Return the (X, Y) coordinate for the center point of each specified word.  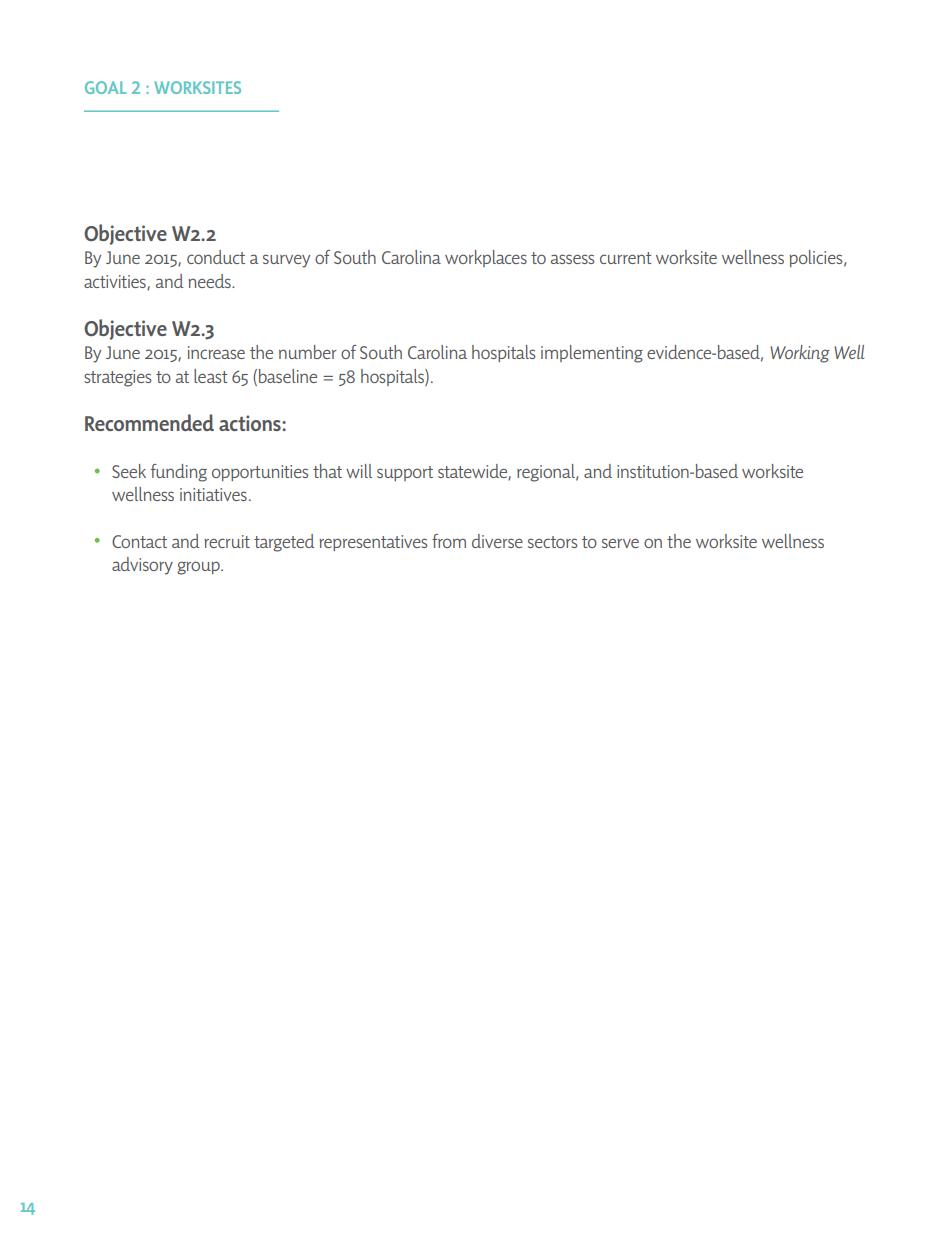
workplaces (486, 258)
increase (216, 352)
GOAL (106, 87)
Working (800, 354)
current (626, 258)
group (199, 568)
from (449, 541)
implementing (592, 354)
